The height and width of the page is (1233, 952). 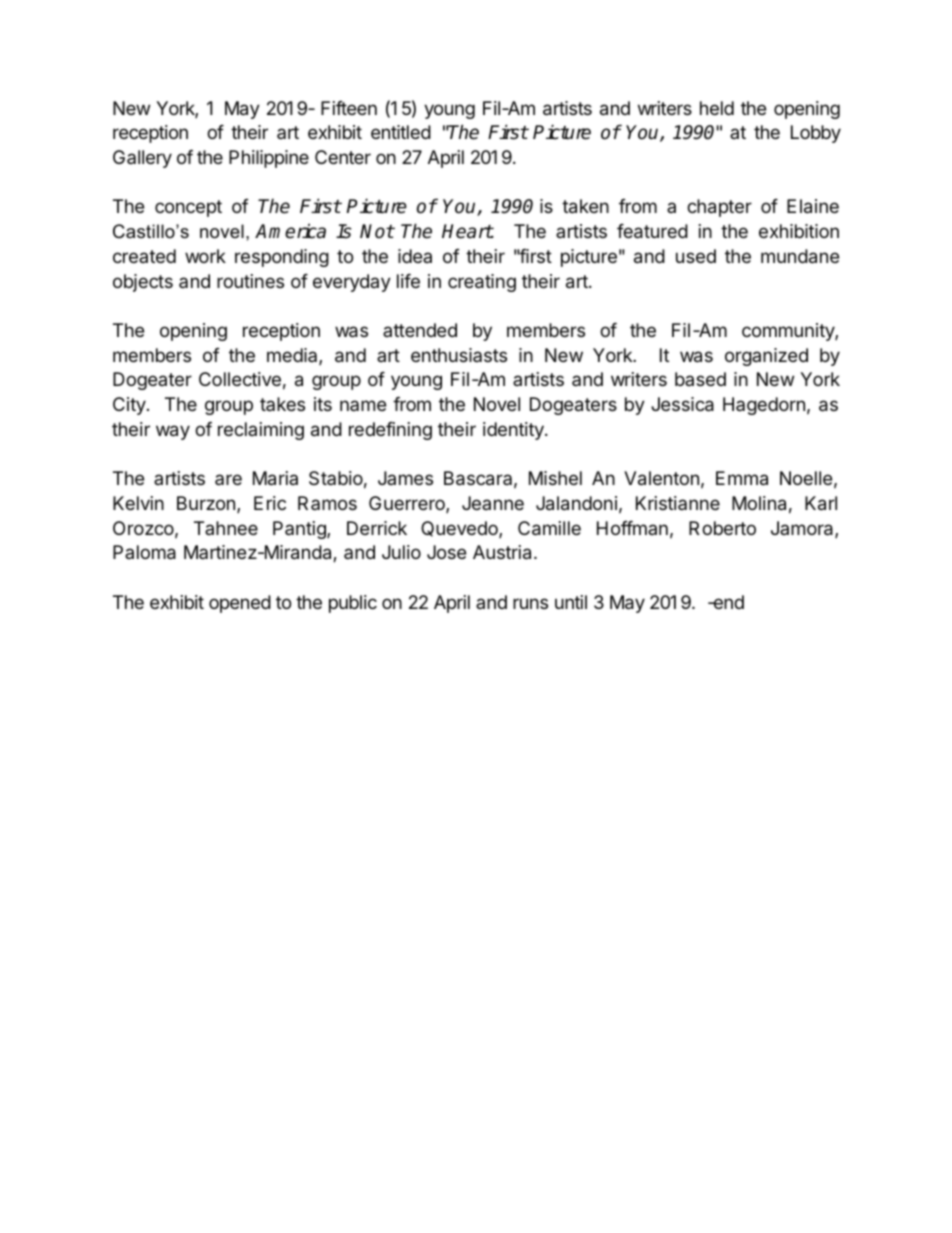 I want to click on routines, so click(x=250, y=281).
